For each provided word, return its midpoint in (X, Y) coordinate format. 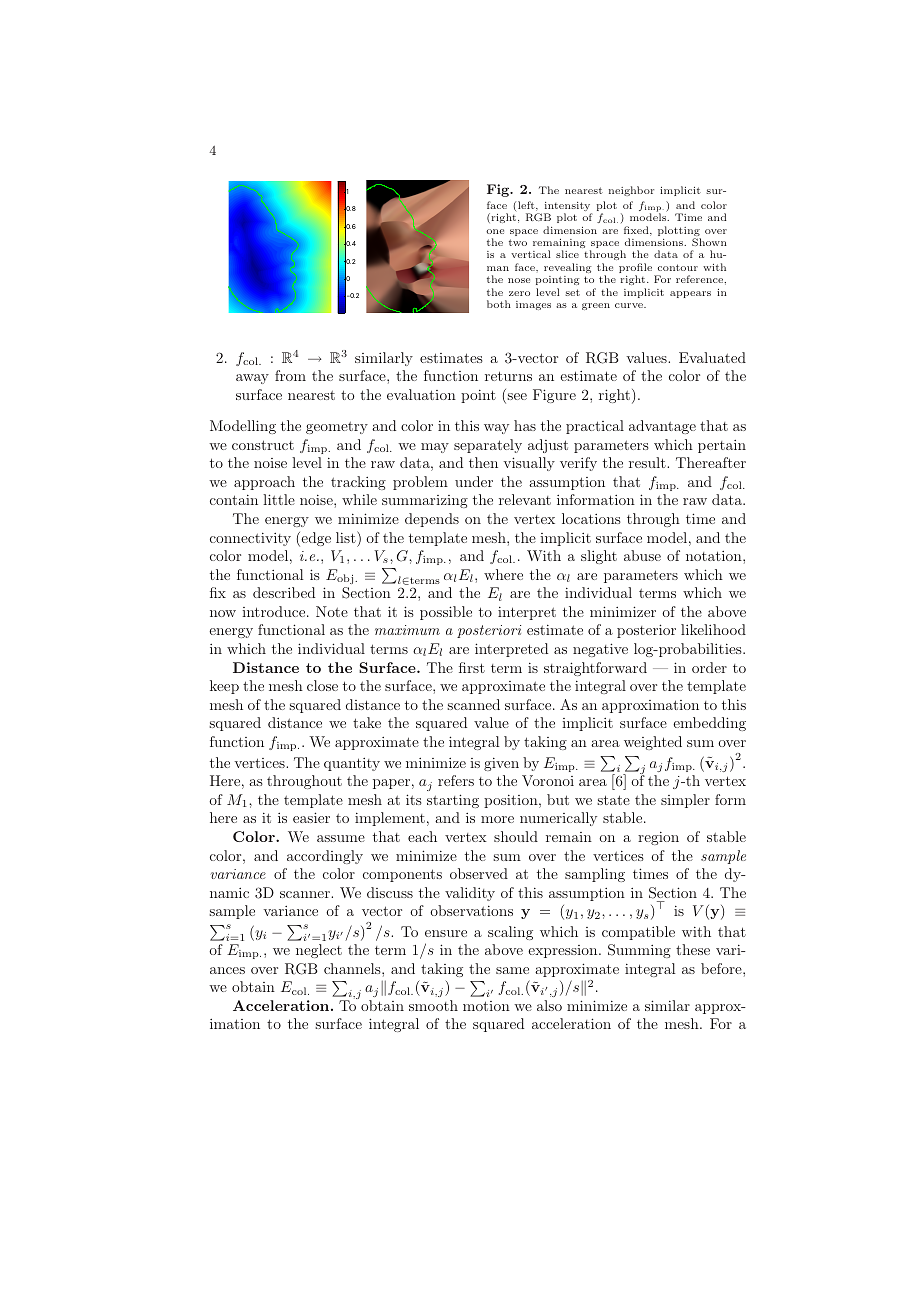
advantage (662, 427)
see (517, 396)
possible (446, 613)
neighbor (631, 191)
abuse (642, 555)
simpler (685, 801)
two (518, 242)
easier (311, 817)
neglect (319, 951)
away (252, 379)
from (290, 375)
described (284, 592)
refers (456, 780)
